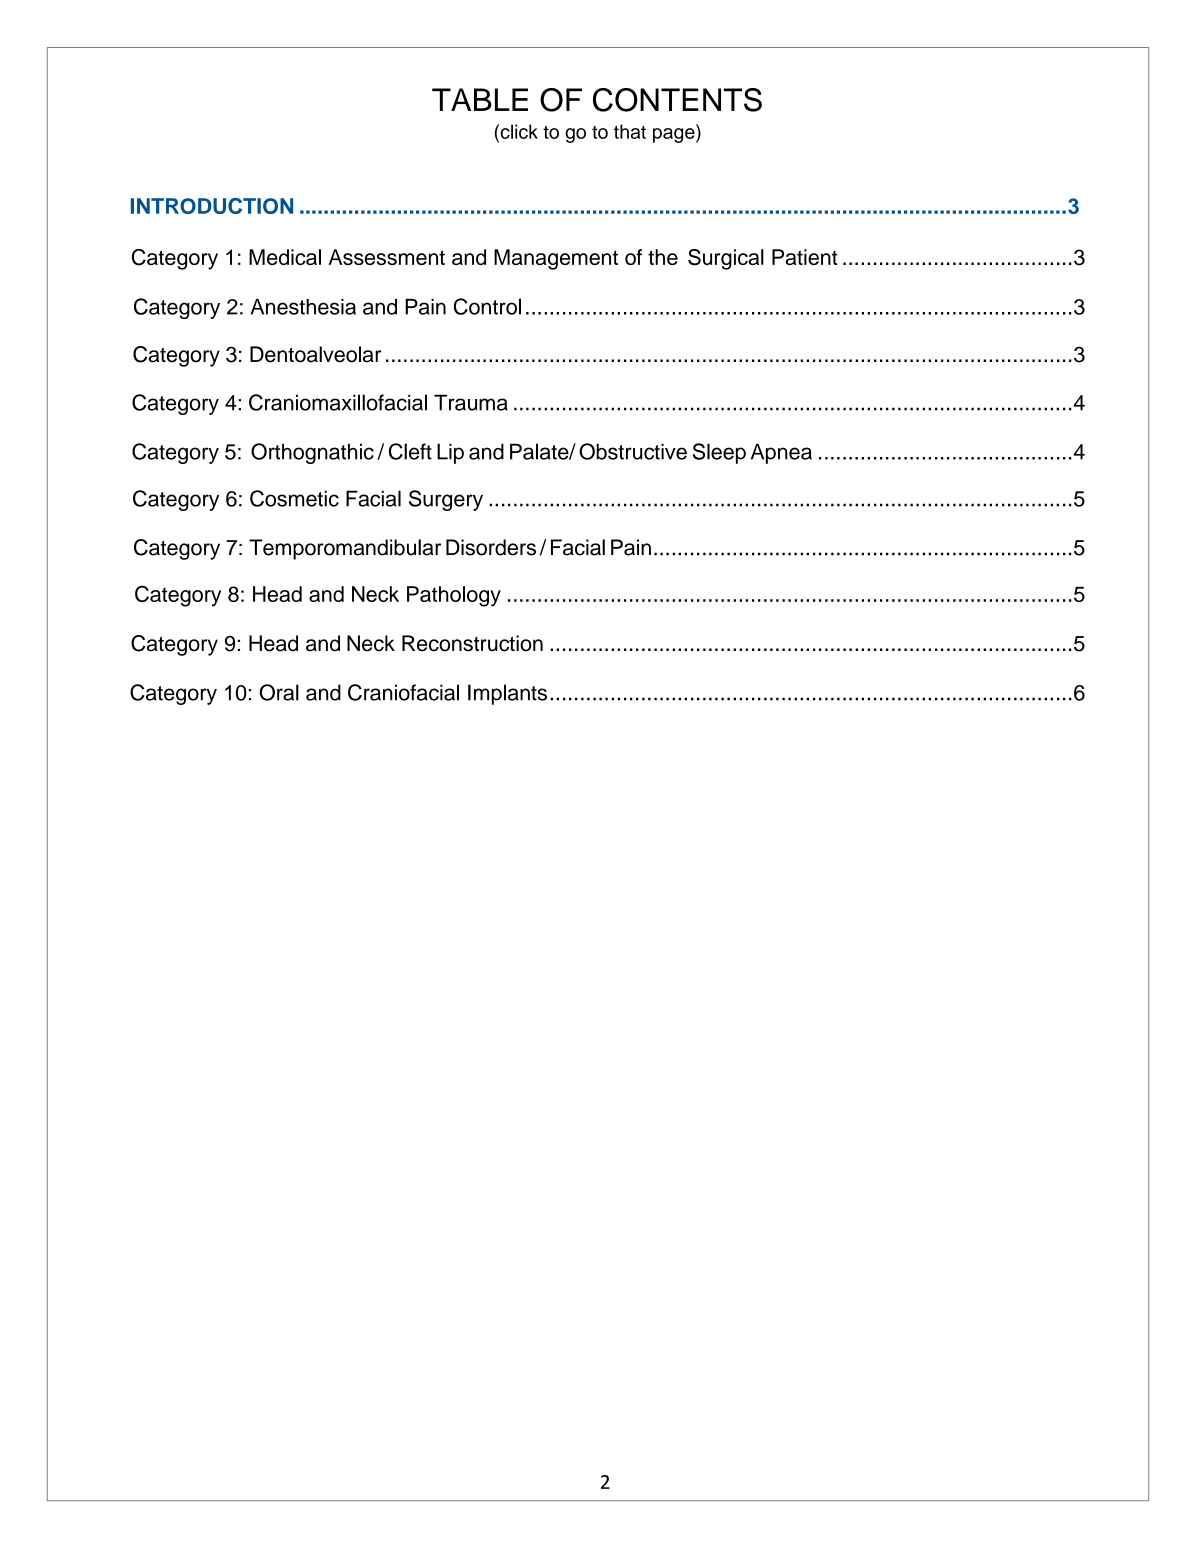  What do you see at coordinates (410, 451) in the page?
I see `Cleft` at bounding box center [410, 451].
